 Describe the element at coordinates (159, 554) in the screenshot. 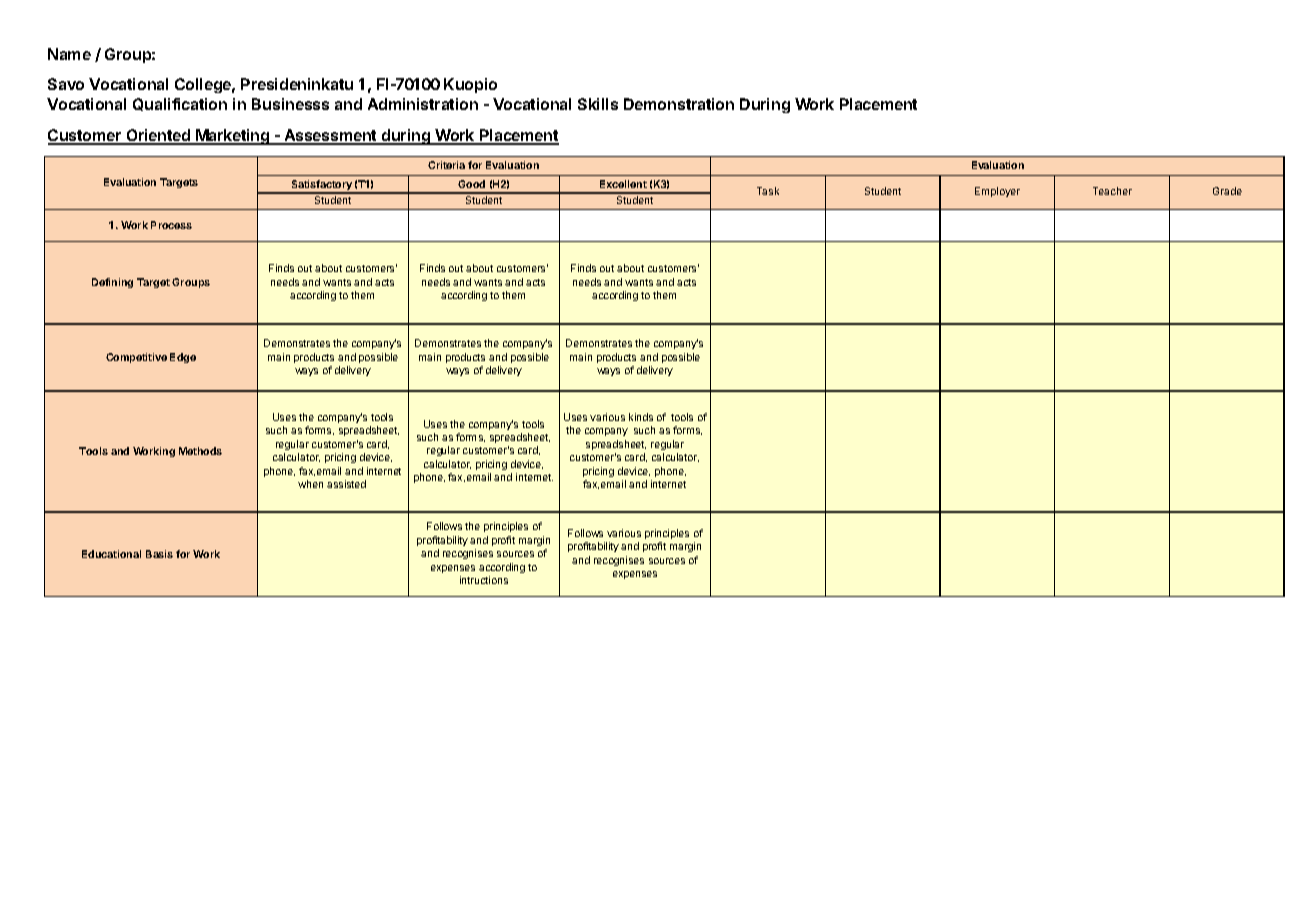

I see `Basis` at that location.
